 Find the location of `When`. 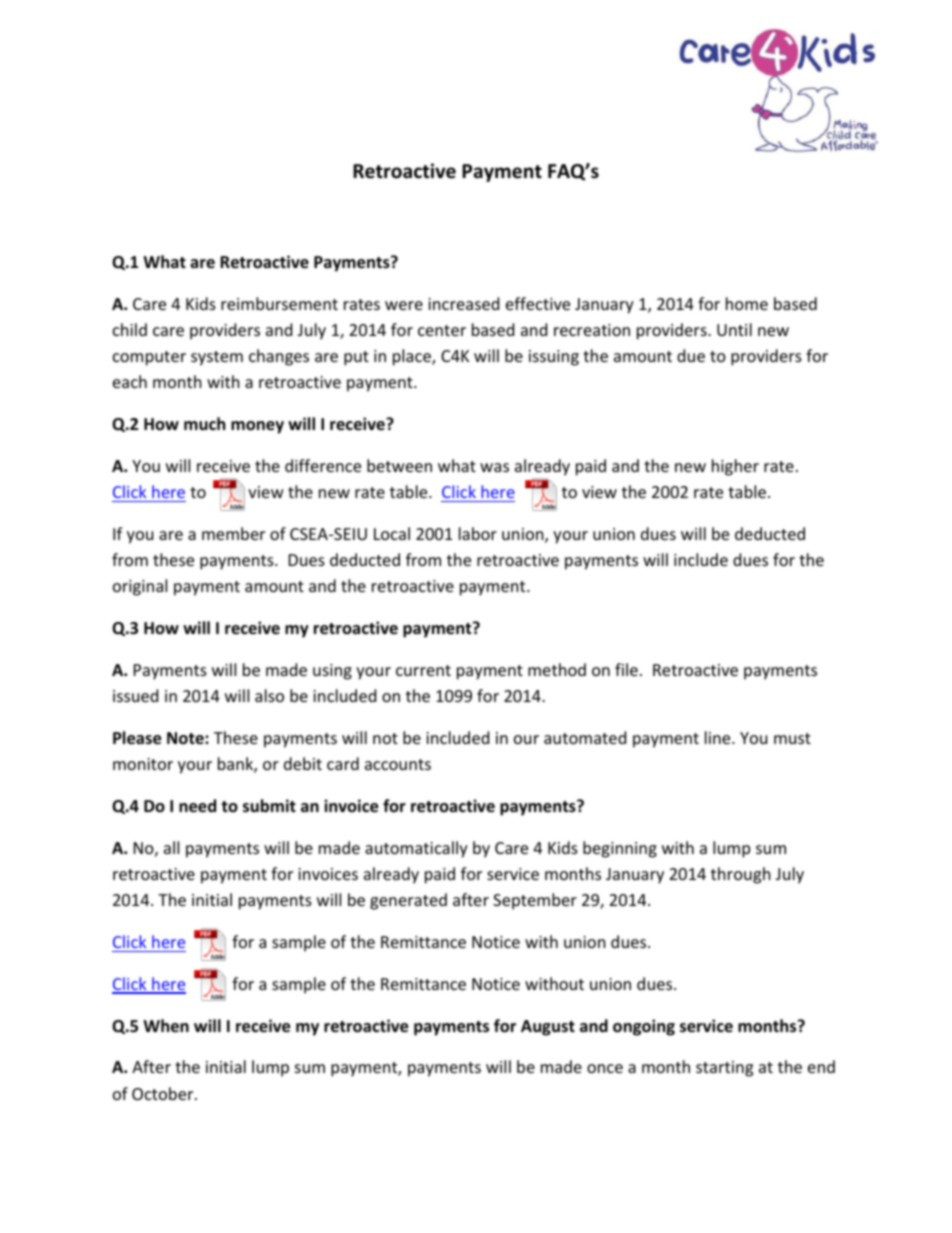

When is located at coordinates (166, 1026).
